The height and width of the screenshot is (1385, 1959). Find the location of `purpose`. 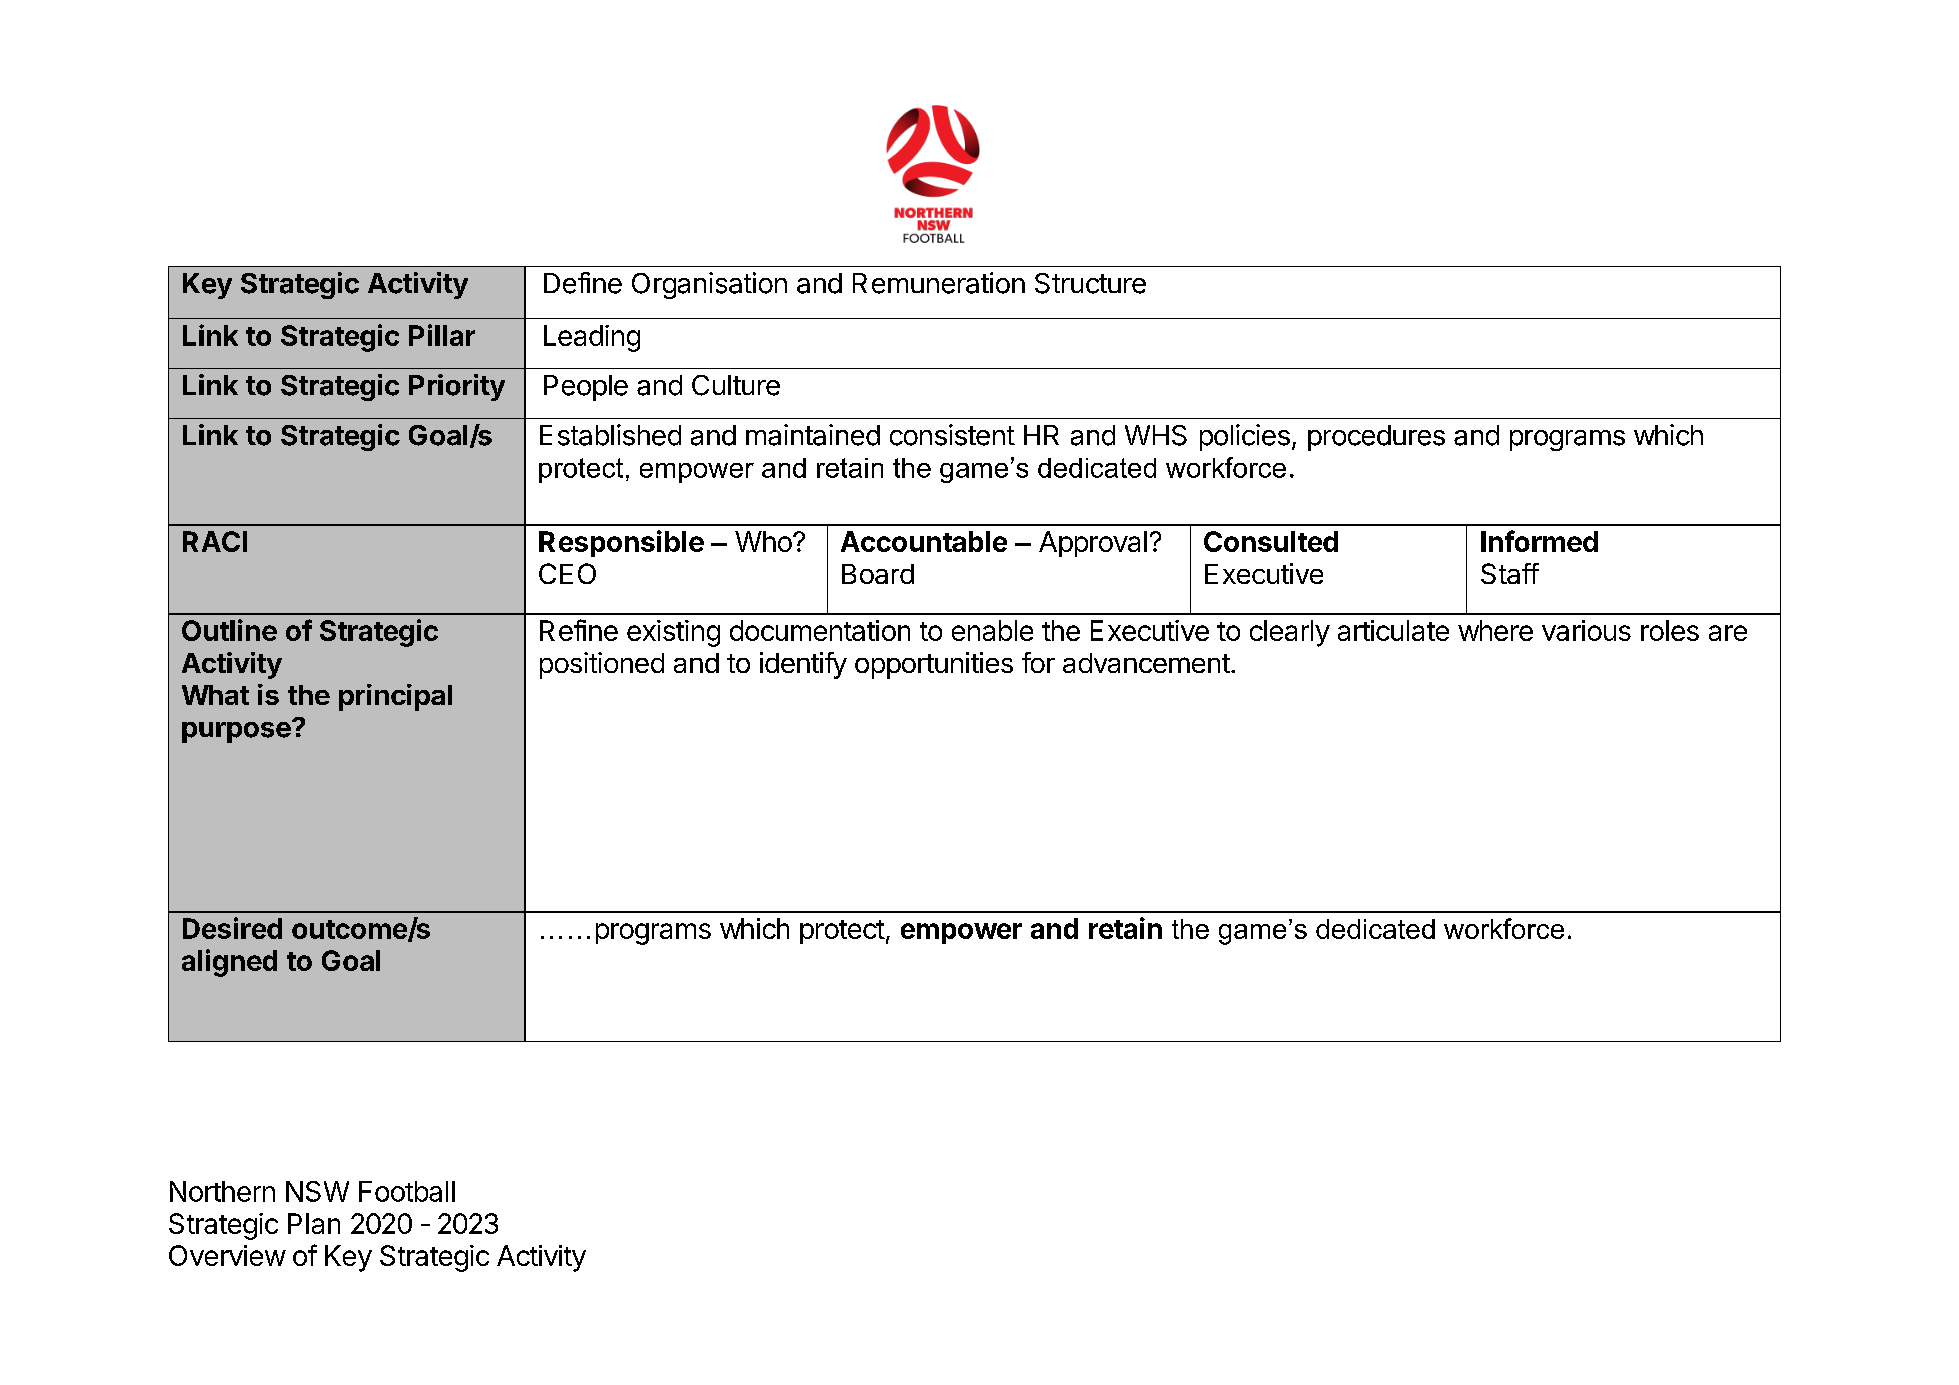

purpose is located at coordinates (236, 732).
